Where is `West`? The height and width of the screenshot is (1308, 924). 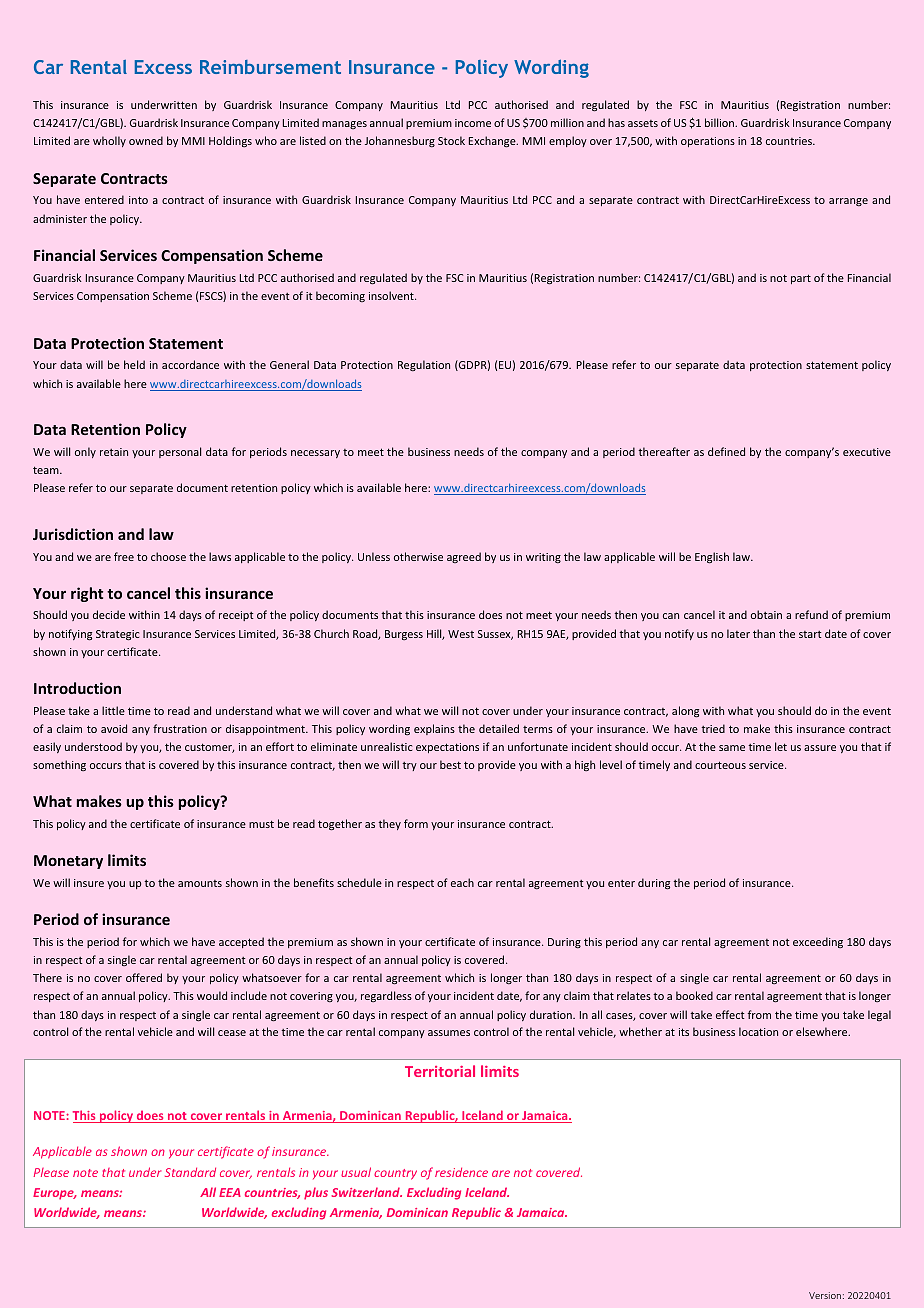 West is located at coordinates (461, 634).
